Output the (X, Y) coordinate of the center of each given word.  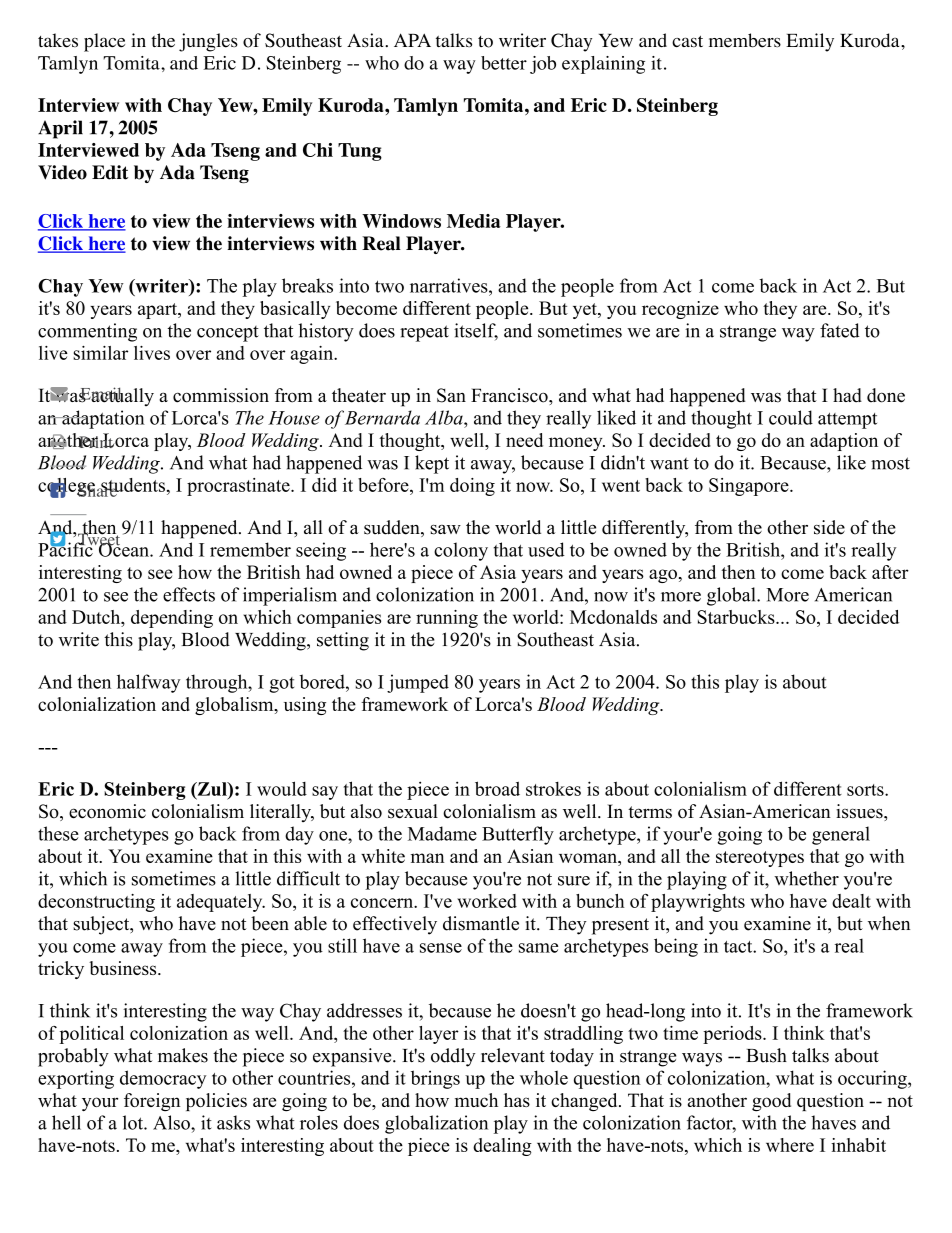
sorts (866, 790)
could (791, 417)
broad (497, 788)
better (504, 63)
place (104, 42)
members (745, 40)
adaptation (102, 419)
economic (107, 811)
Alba (445, 417)
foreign (152, 1102)
